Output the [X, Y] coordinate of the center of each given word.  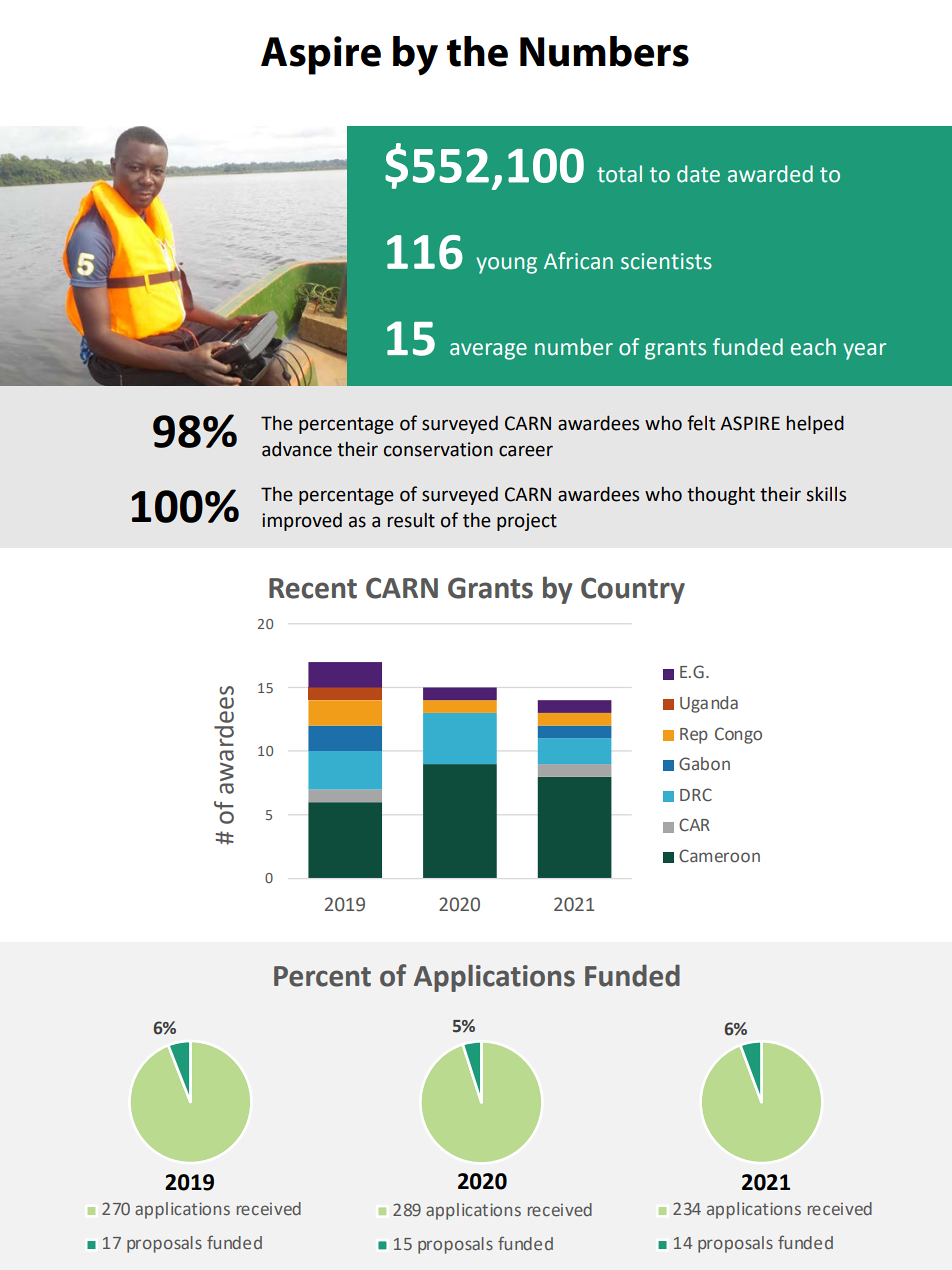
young [506, 265]
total [619, 174]
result [411, 520]
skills [826, 494]
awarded [770, 174]
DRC [696, 795]
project [527, 522]
